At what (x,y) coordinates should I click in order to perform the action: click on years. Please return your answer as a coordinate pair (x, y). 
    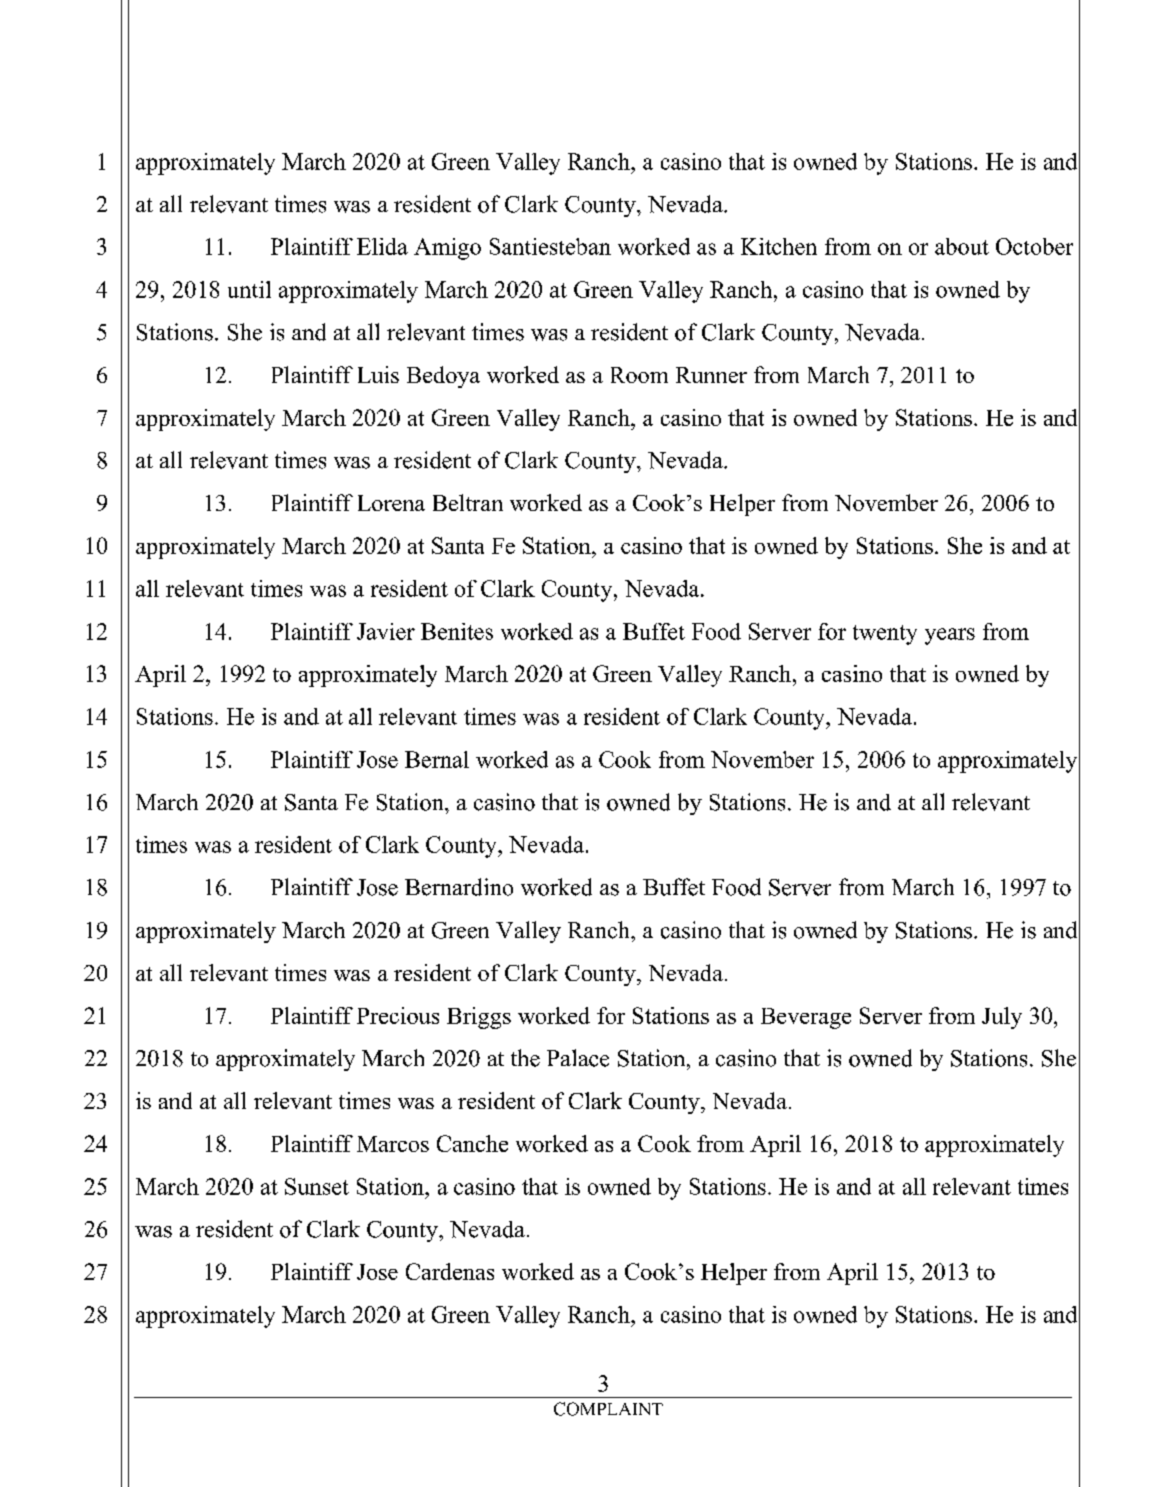
    Looking at the image, I should click on (950, 636).
